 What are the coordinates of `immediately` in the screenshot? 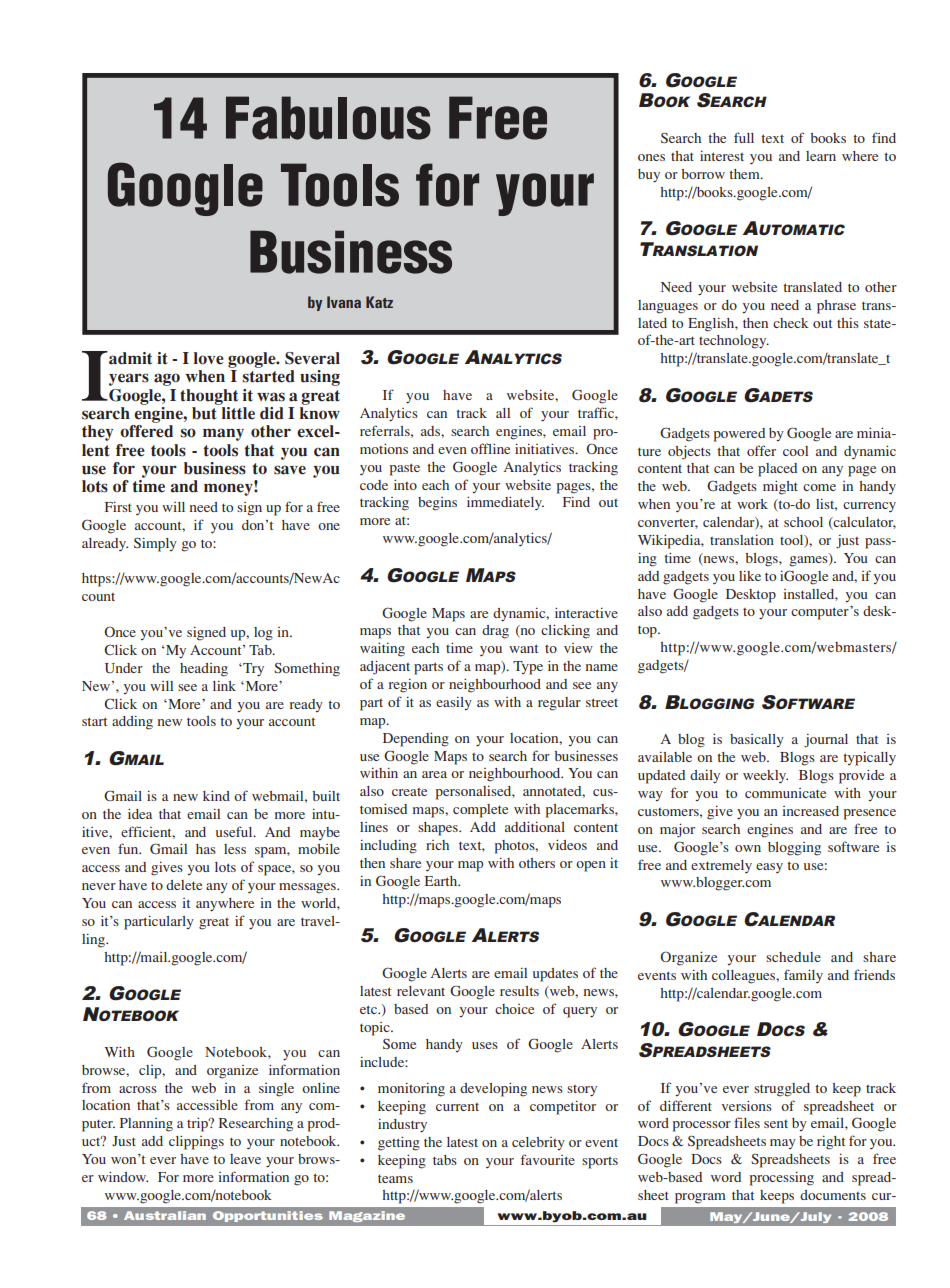 It's located at (505, 503).
